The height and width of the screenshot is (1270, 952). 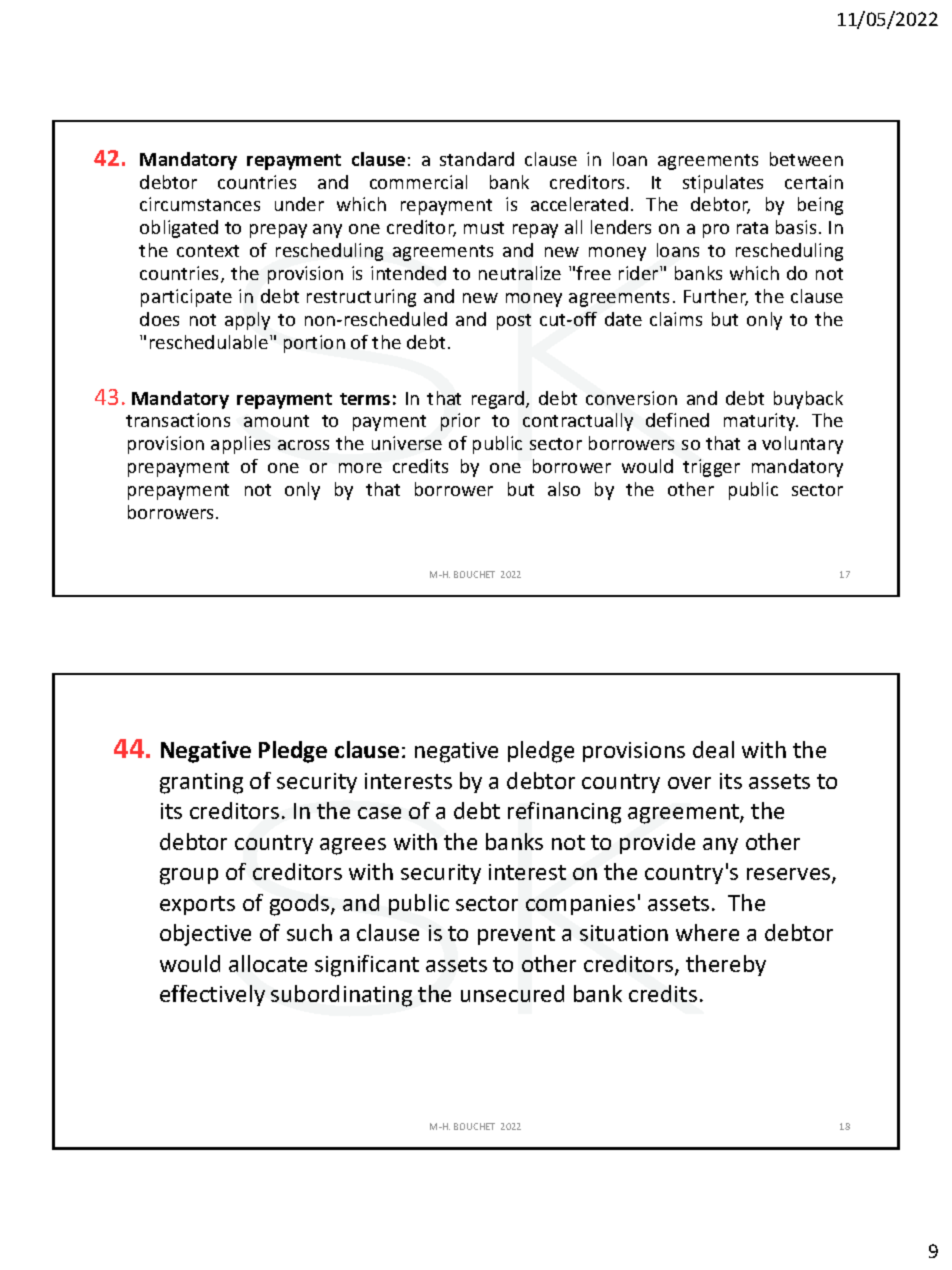 I want to click on stipulates, so click(x=723, y=184).
